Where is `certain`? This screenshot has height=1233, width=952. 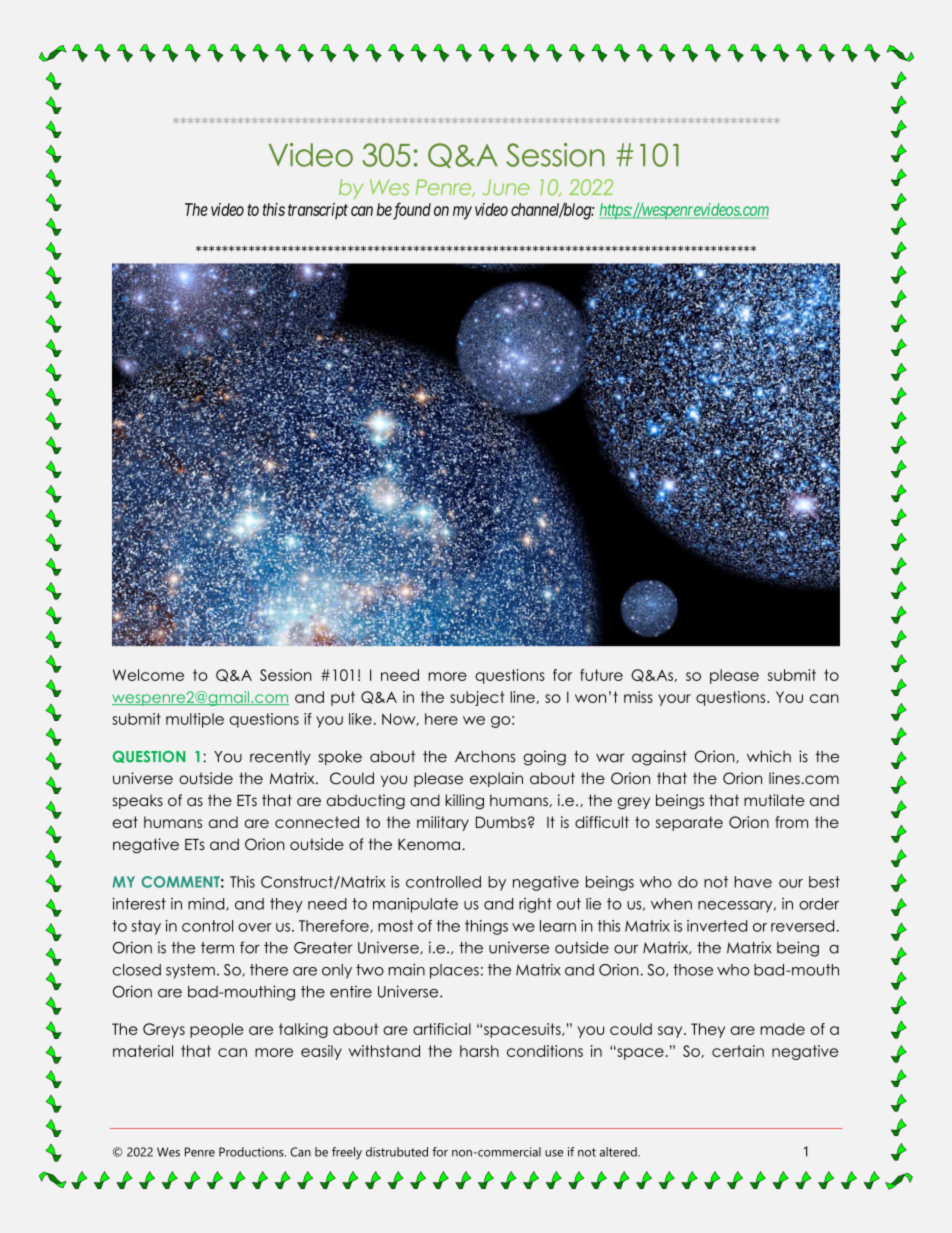 certain is located at coordinates (738, 1051).
